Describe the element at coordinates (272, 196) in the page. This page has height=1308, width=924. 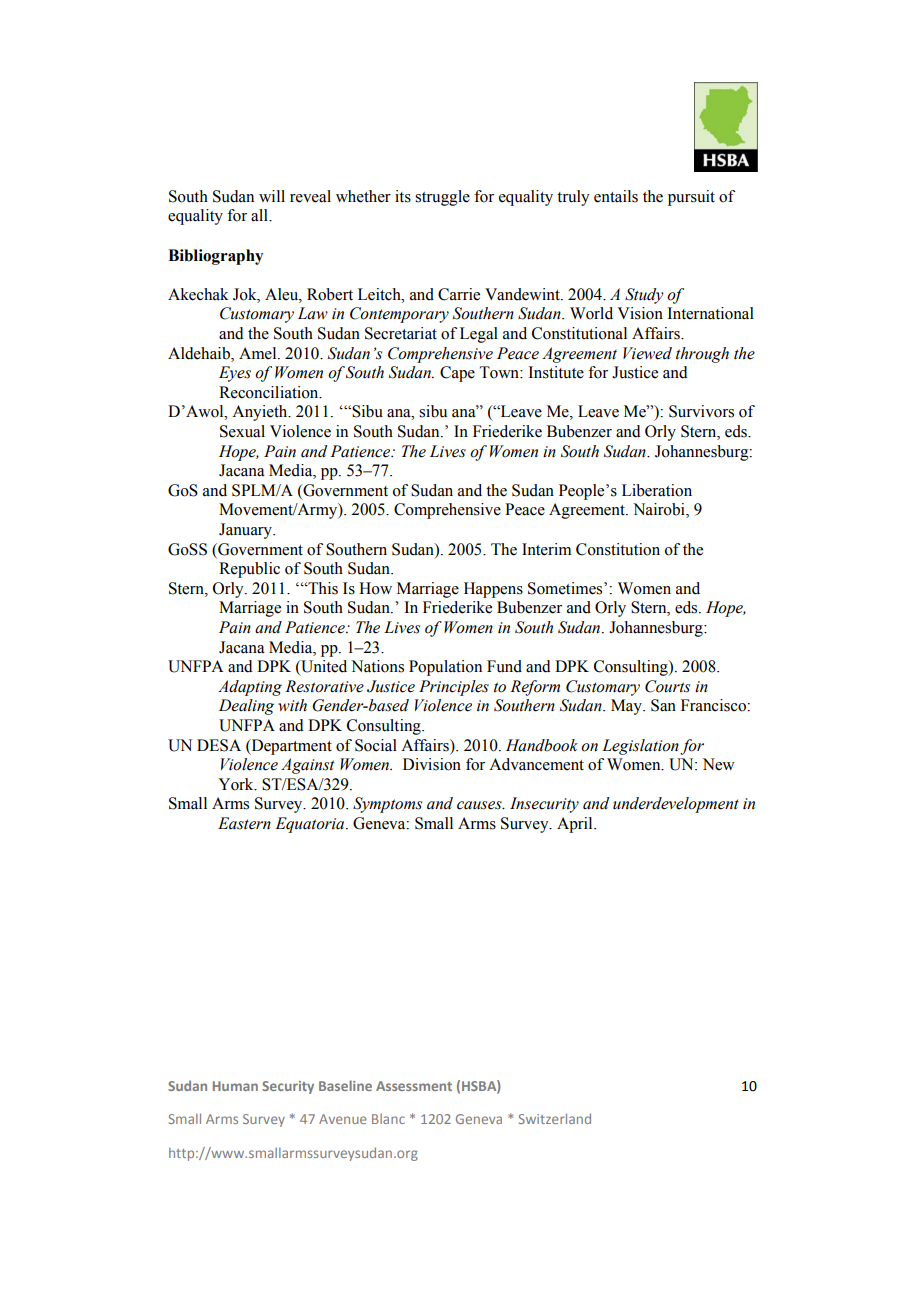
I see `will` at that location.
